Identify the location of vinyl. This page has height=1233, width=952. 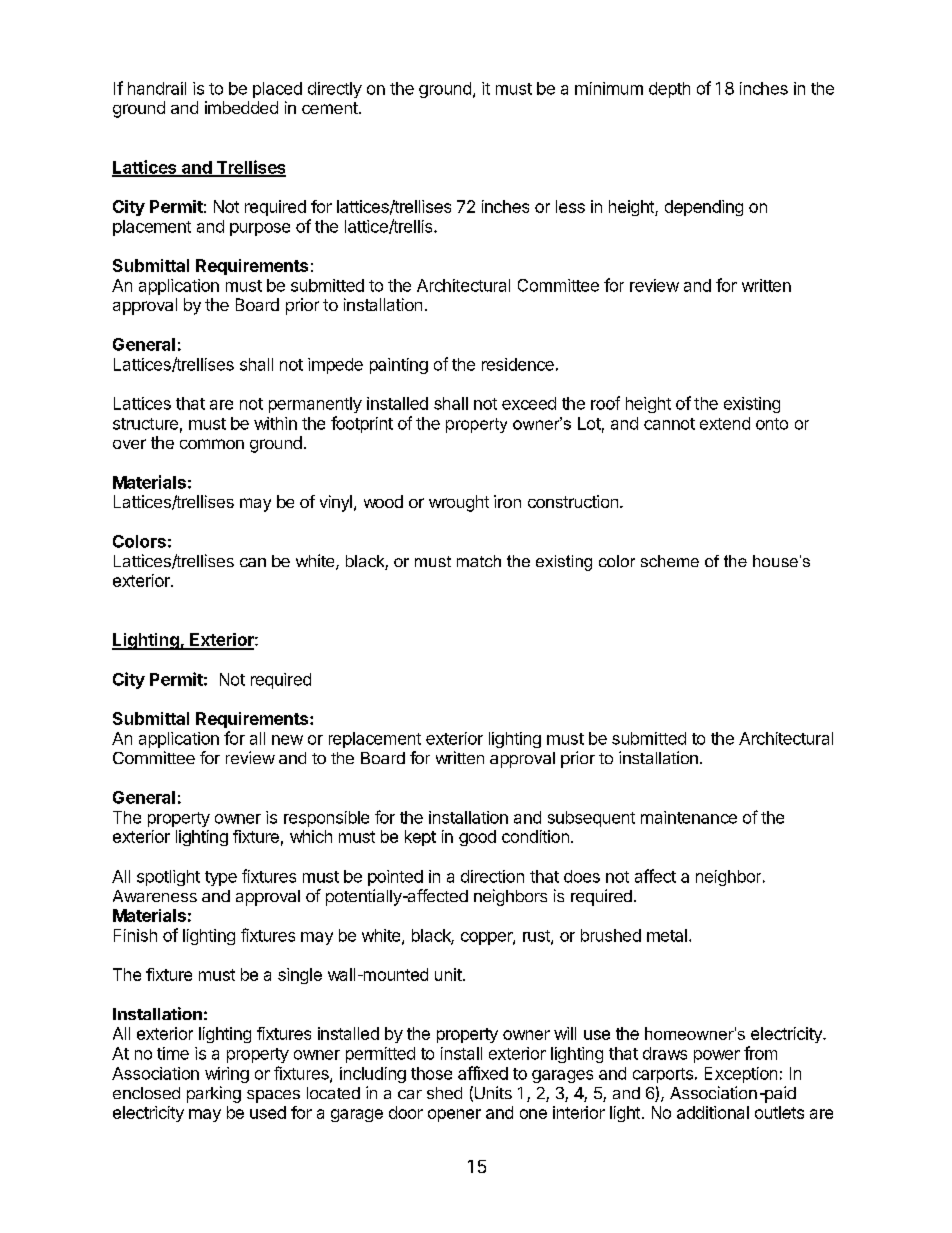
(336, 503).
